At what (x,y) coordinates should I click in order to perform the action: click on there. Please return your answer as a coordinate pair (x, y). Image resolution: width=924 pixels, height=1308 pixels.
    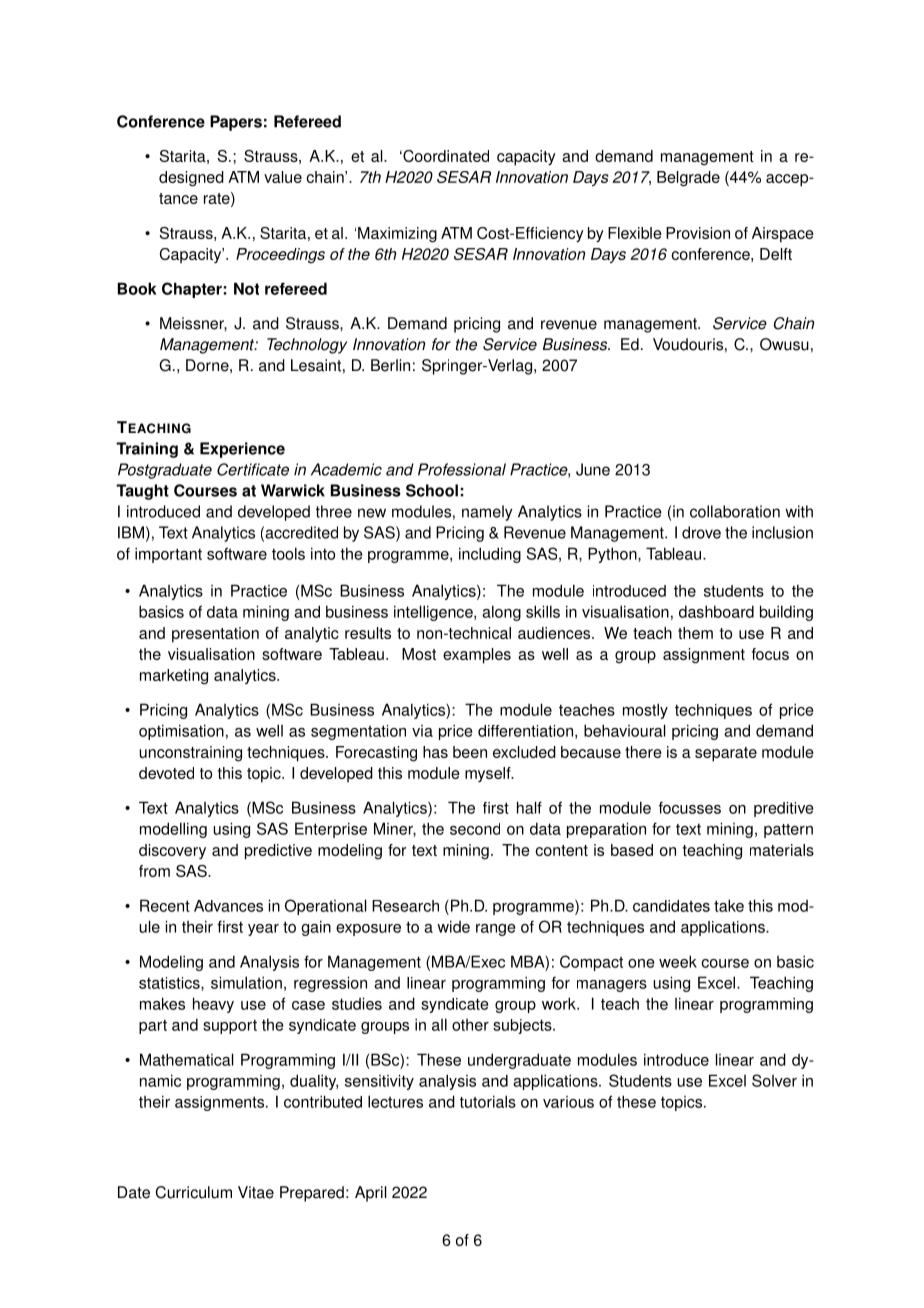
    Looking at the image, I should click on (643, 752).
